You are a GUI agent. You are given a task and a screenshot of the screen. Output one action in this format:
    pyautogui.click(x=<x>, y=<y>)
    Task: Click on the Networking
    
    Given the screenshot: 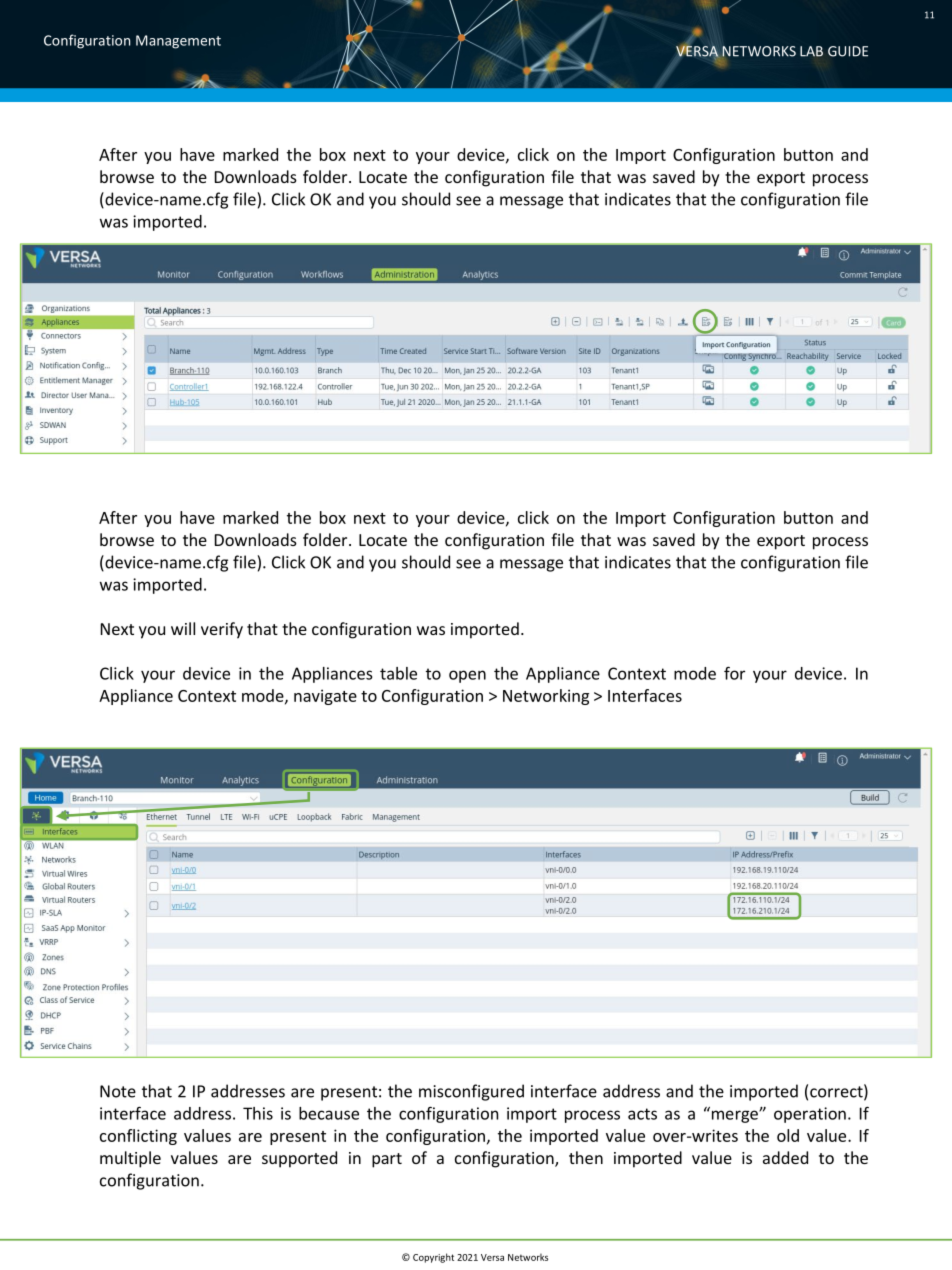 What is the action you would take?
    pyautogui.click(x=546, y=697)
